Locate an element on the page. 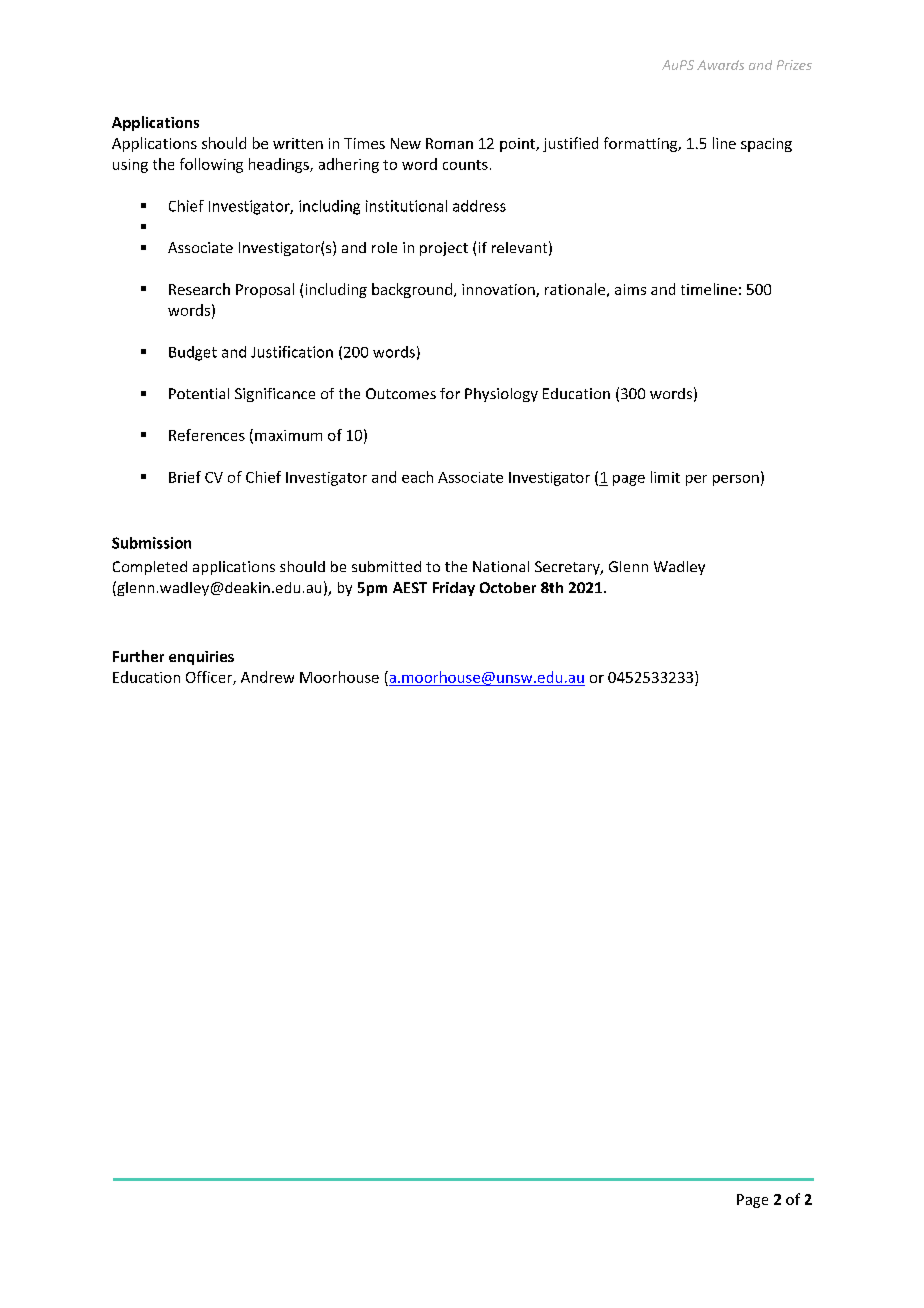 The image size is (924, 1308). Awards is located at coordinates (720, 65).
